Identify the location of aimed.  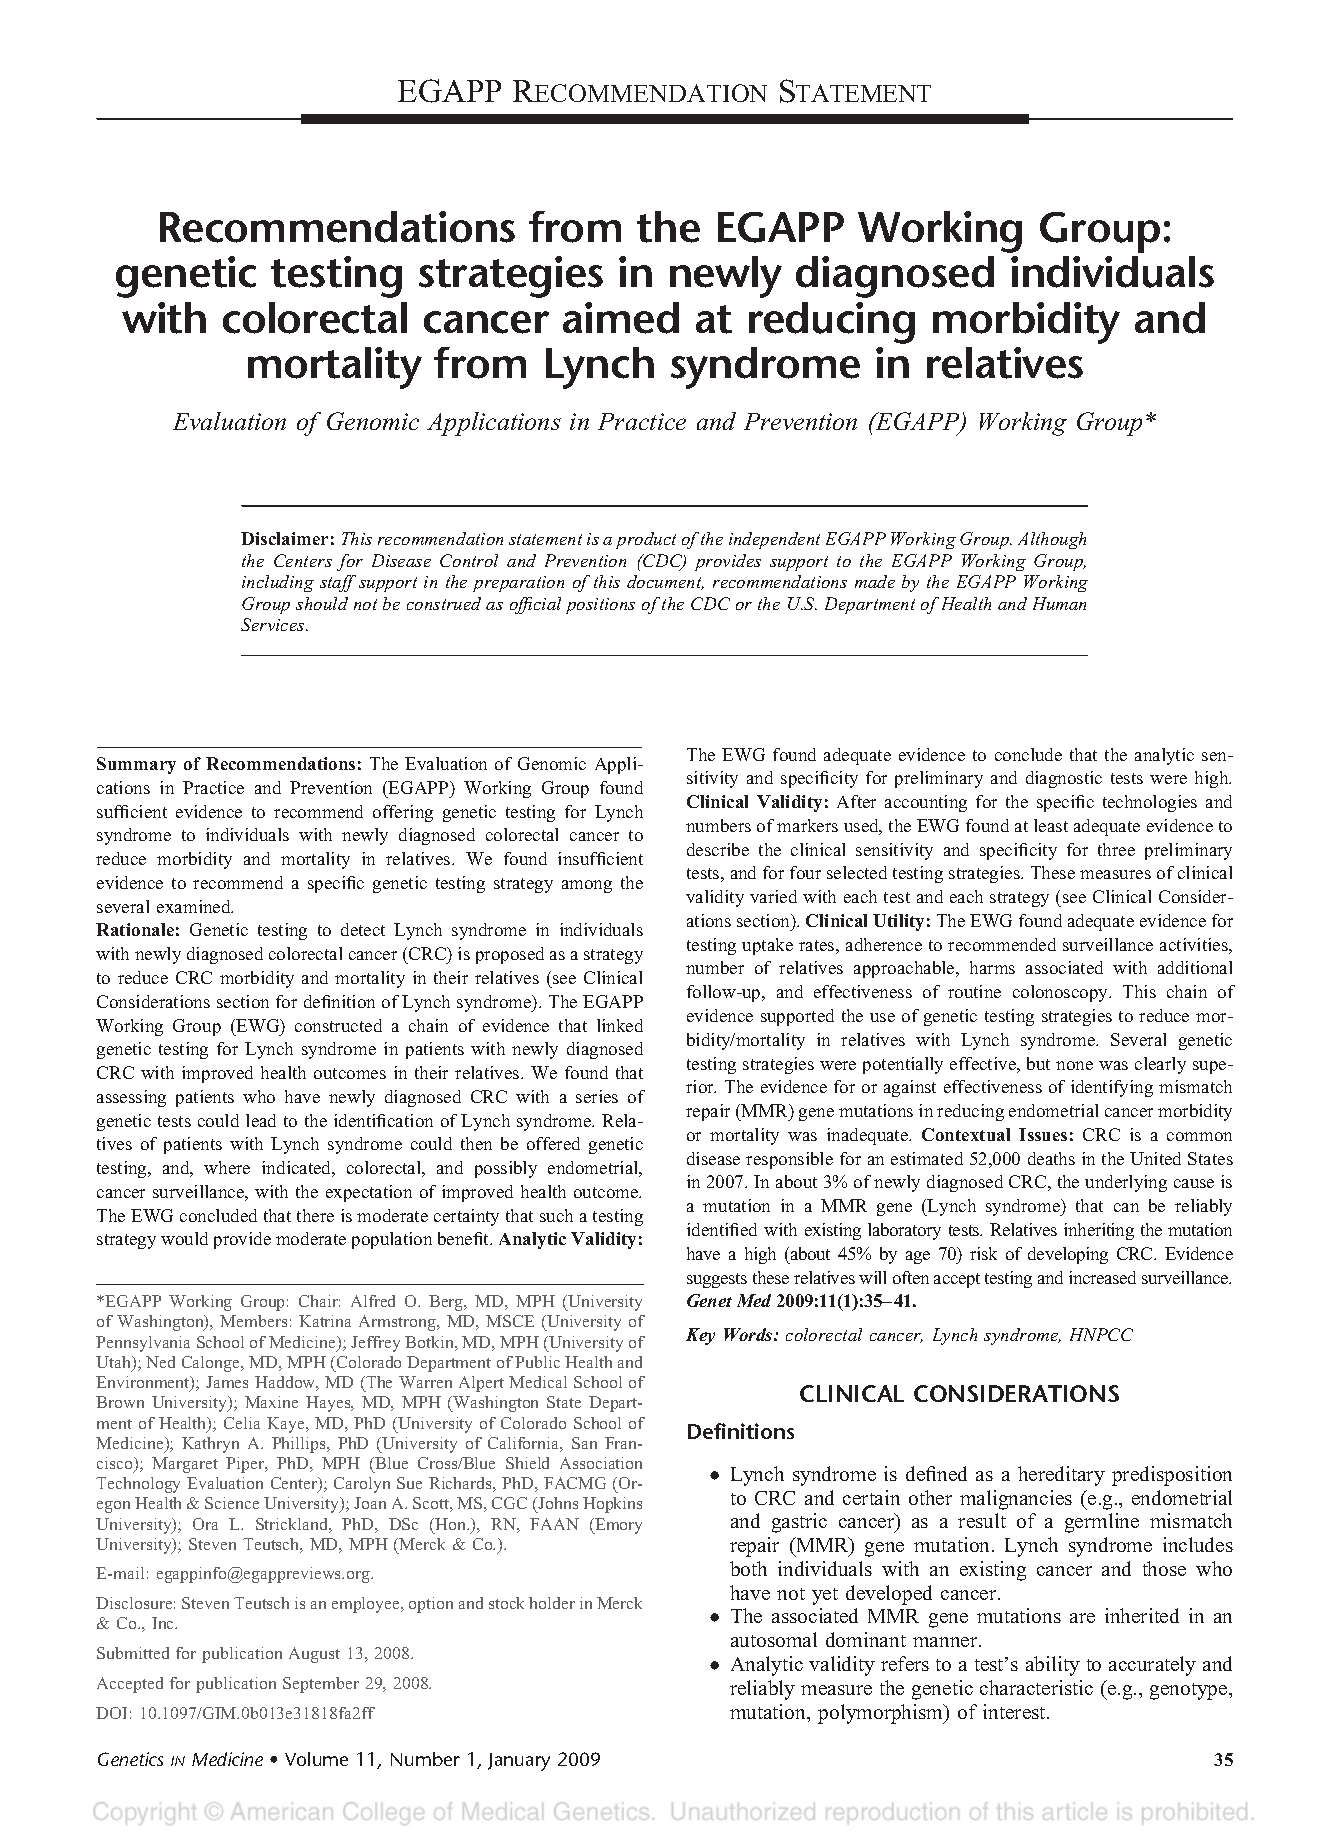
(621, 318).
